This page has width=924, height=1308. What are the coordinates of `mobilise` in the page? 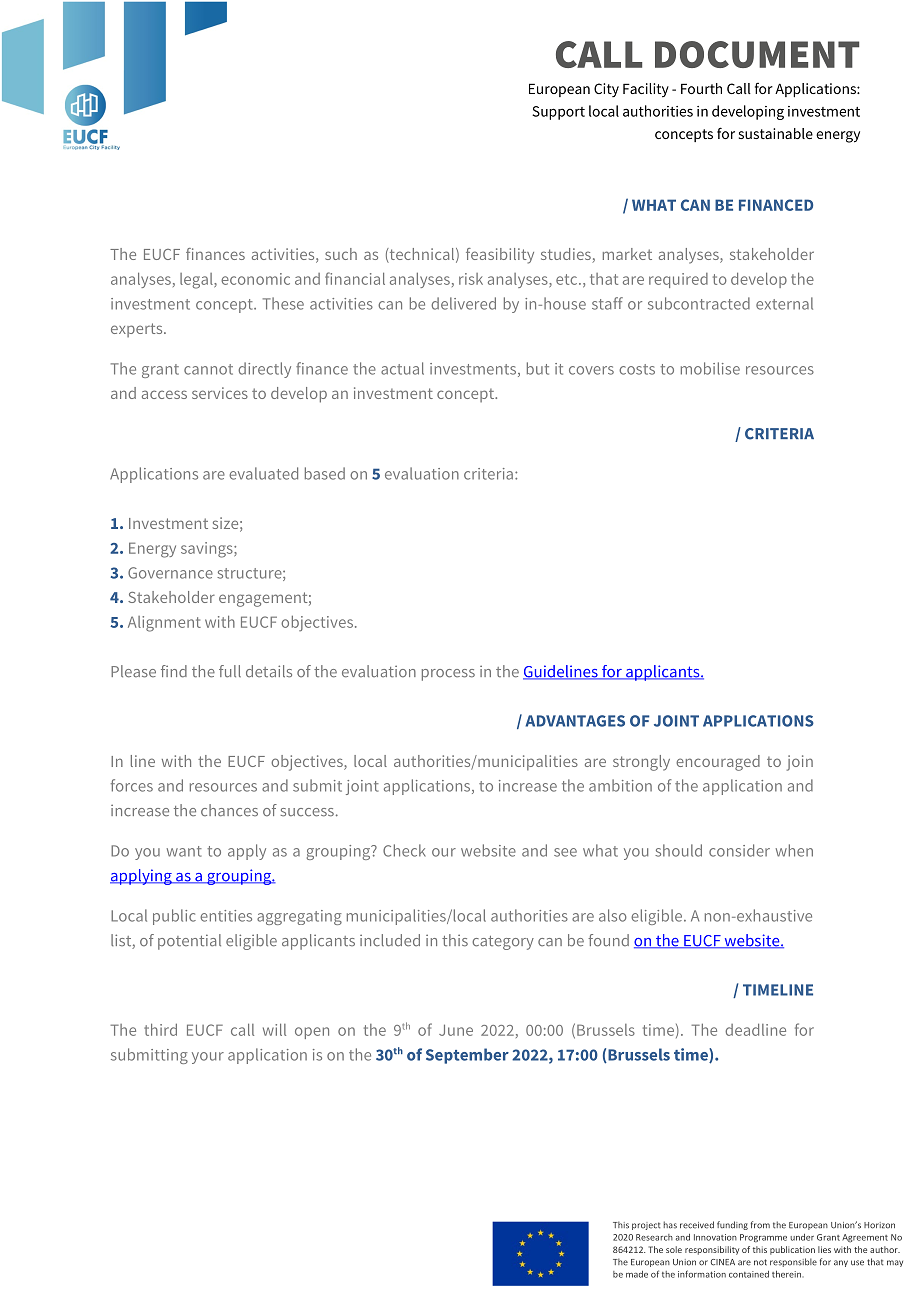 It's located at (710, 368).
